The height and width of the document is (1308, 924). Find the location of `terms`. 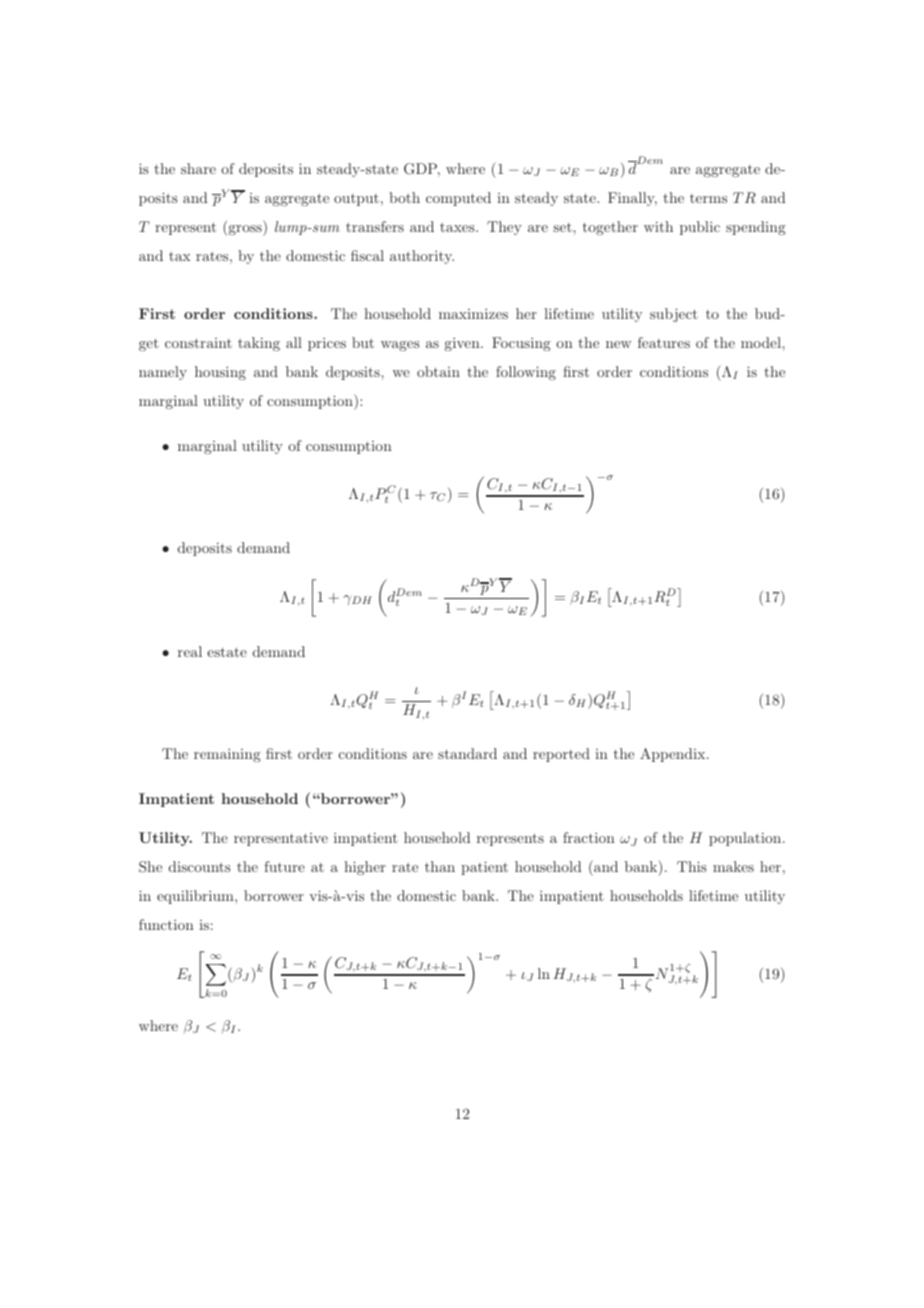

terms is located at coordinates (708, 198).
